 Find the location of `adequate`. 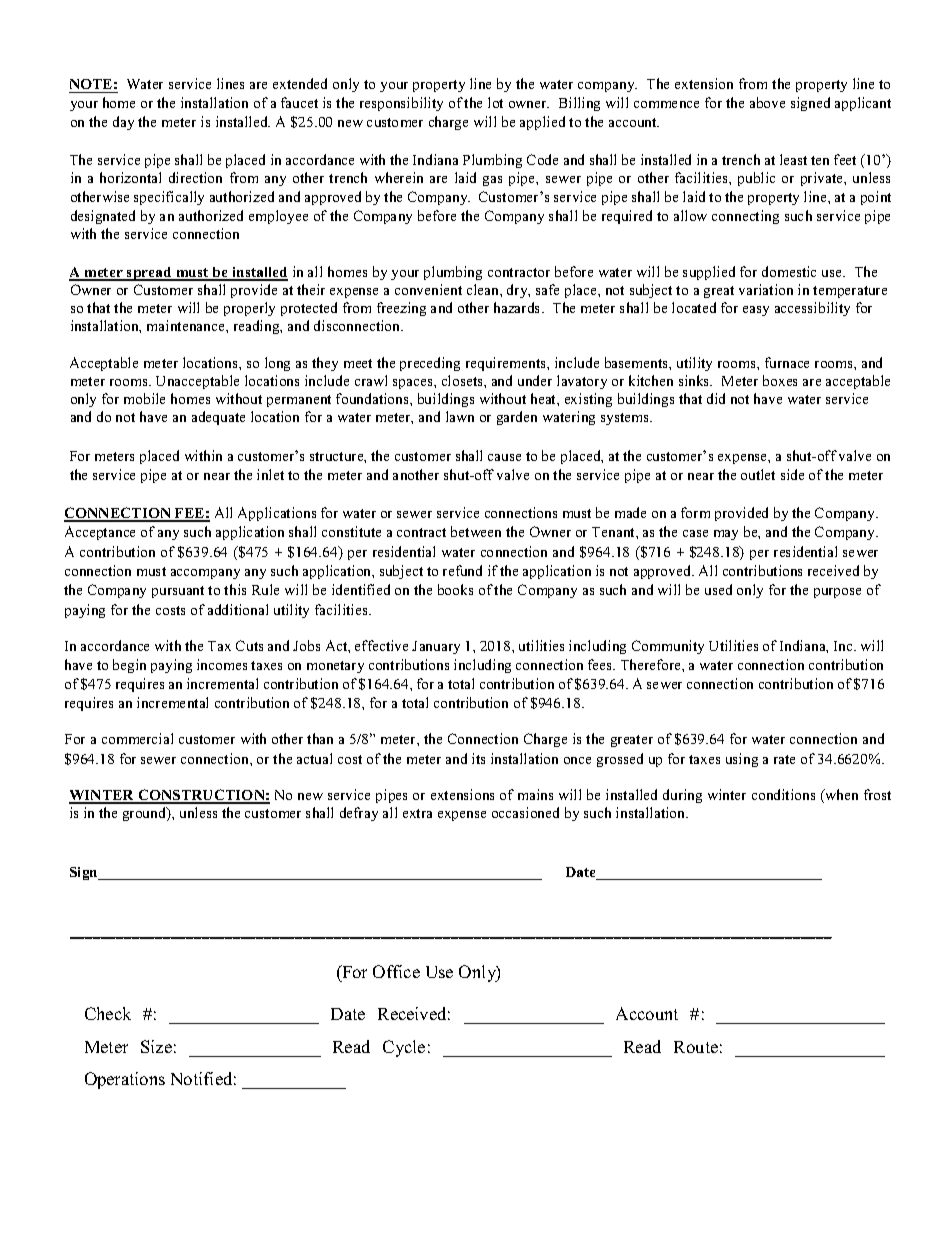

adequate is located at coordinates (218, 418).
